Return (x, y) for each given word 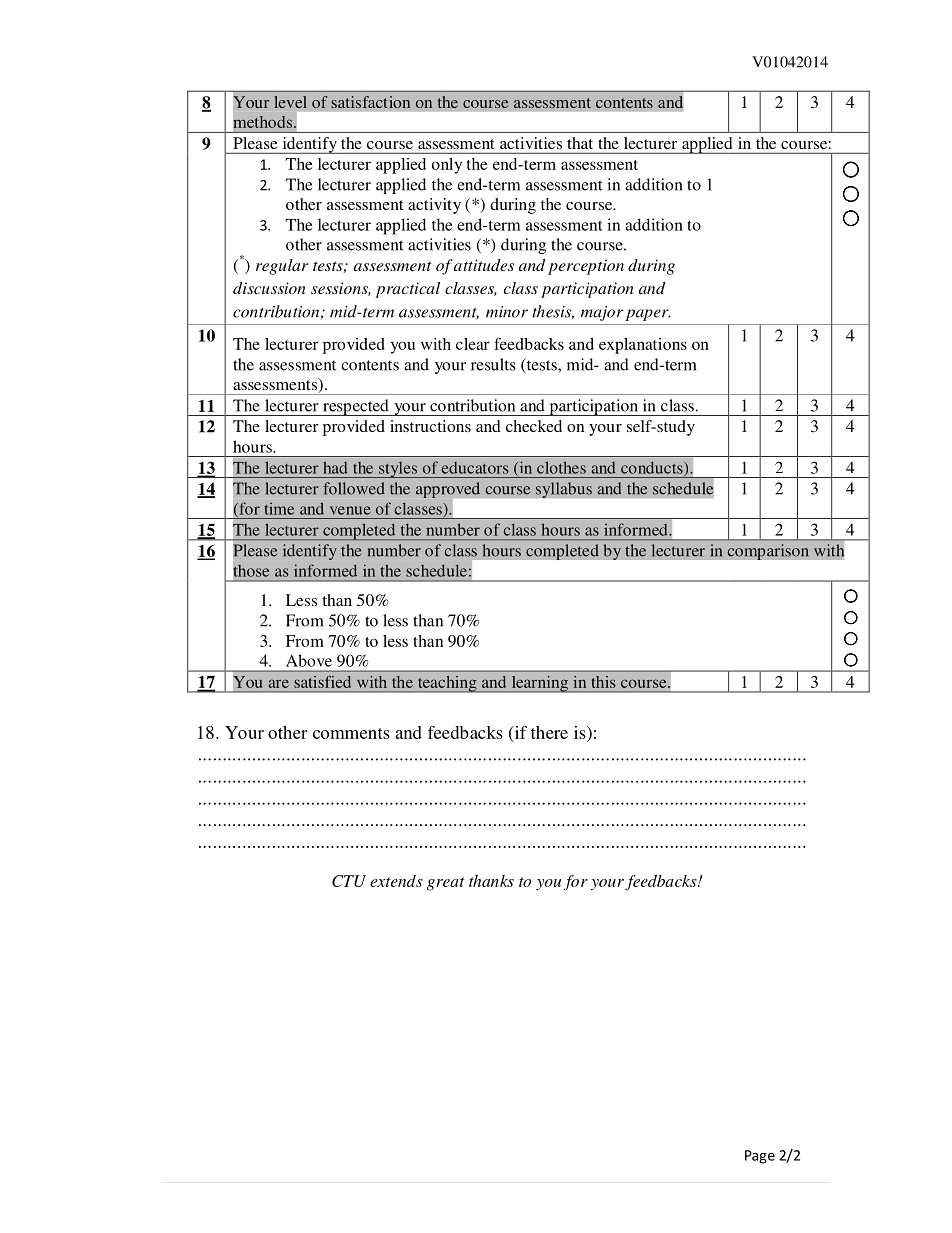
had (335, 467)
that (580, 143)
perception (586, 267)
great (446, 884)
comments (351, 733)
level (290, 102)
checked (534, 426)
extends (396, 881)
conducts (653, 468)
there (549, 732)
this (603, 682)
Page (760, 1157)
